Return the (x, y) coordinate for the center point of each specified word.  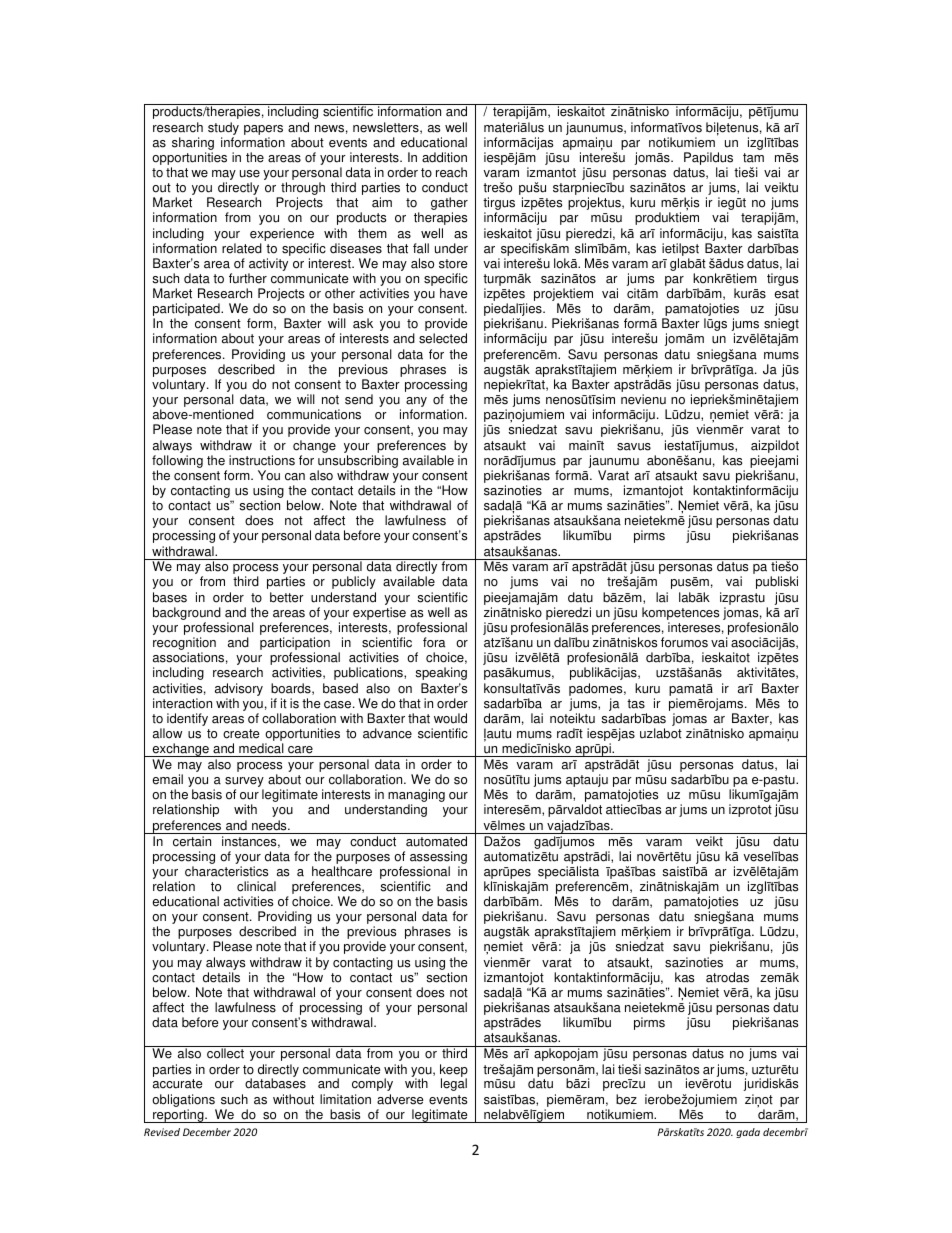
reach (451, 172)
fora (434, 642)
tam (753, 158)
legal (454, 1084)
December (207, 1132)
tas (636, 704)
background (187, 615)
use (250, 174)
